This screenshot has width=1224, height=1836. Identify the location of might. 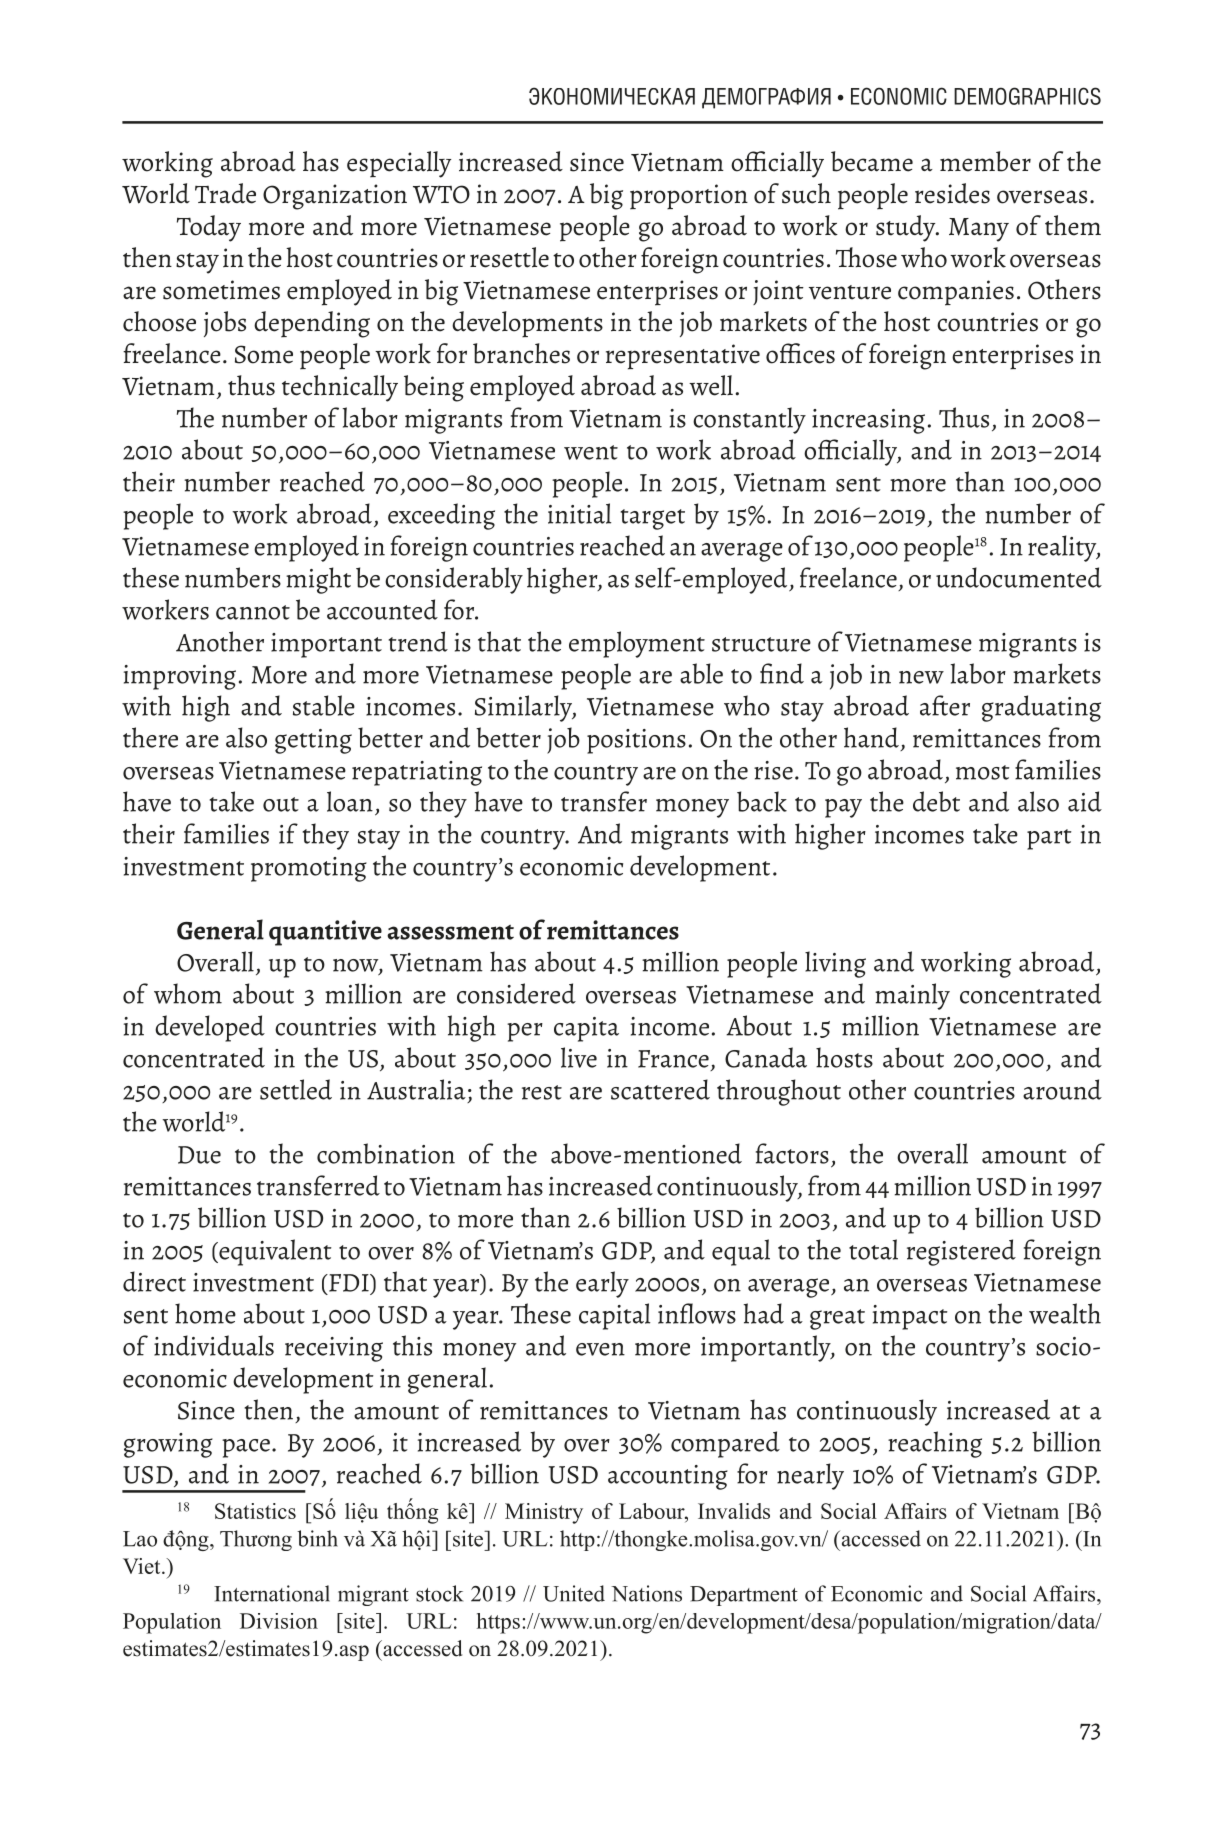
(318, 580).
